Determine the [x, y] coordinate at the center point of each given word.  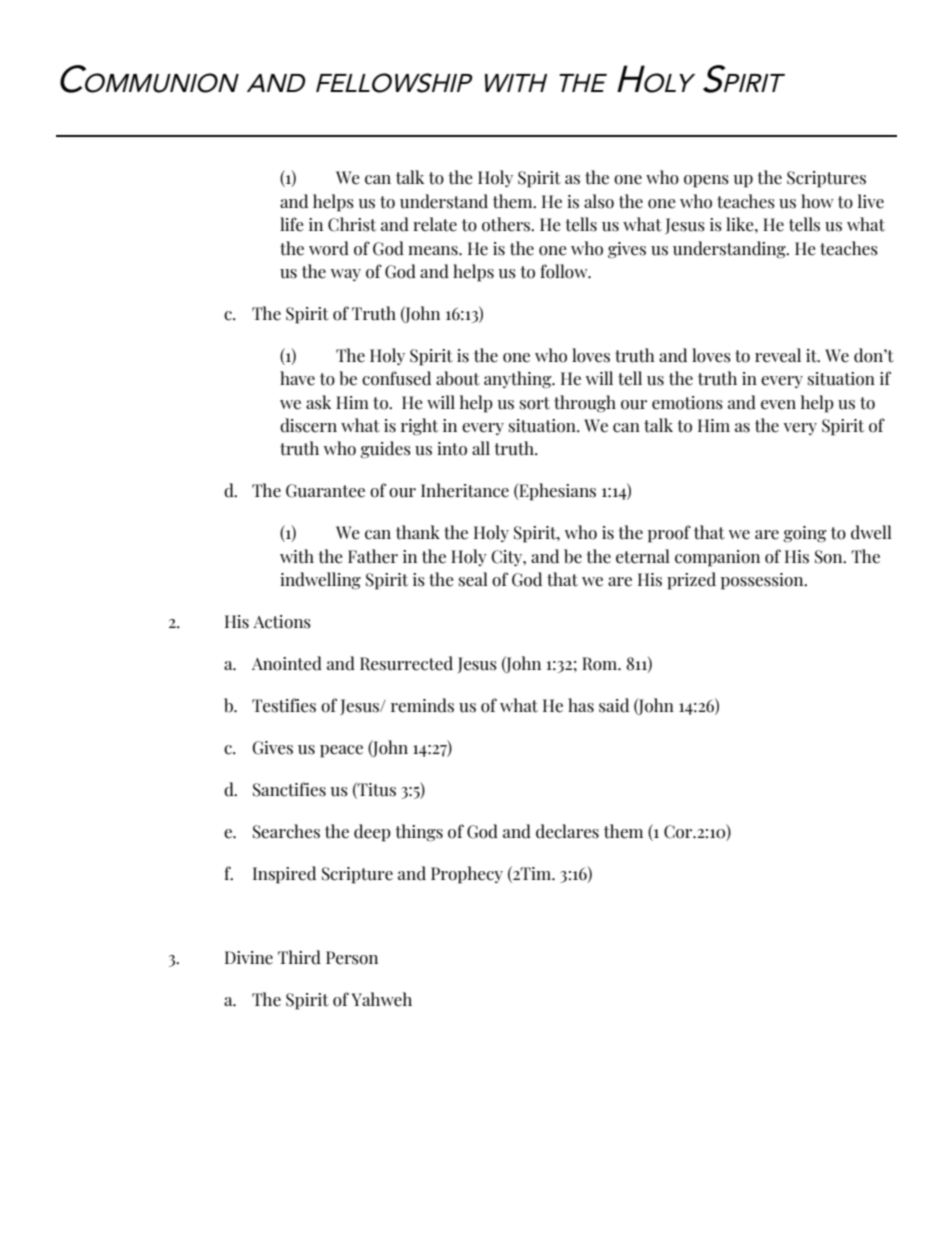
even [778, 405]
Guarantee [325, 491]
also [599, 201]
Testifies [284, 705]
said [614, 705]
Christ [352, 224]
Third [299, 957]
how [817, 201]
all [481, 448]
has [581, 705]
